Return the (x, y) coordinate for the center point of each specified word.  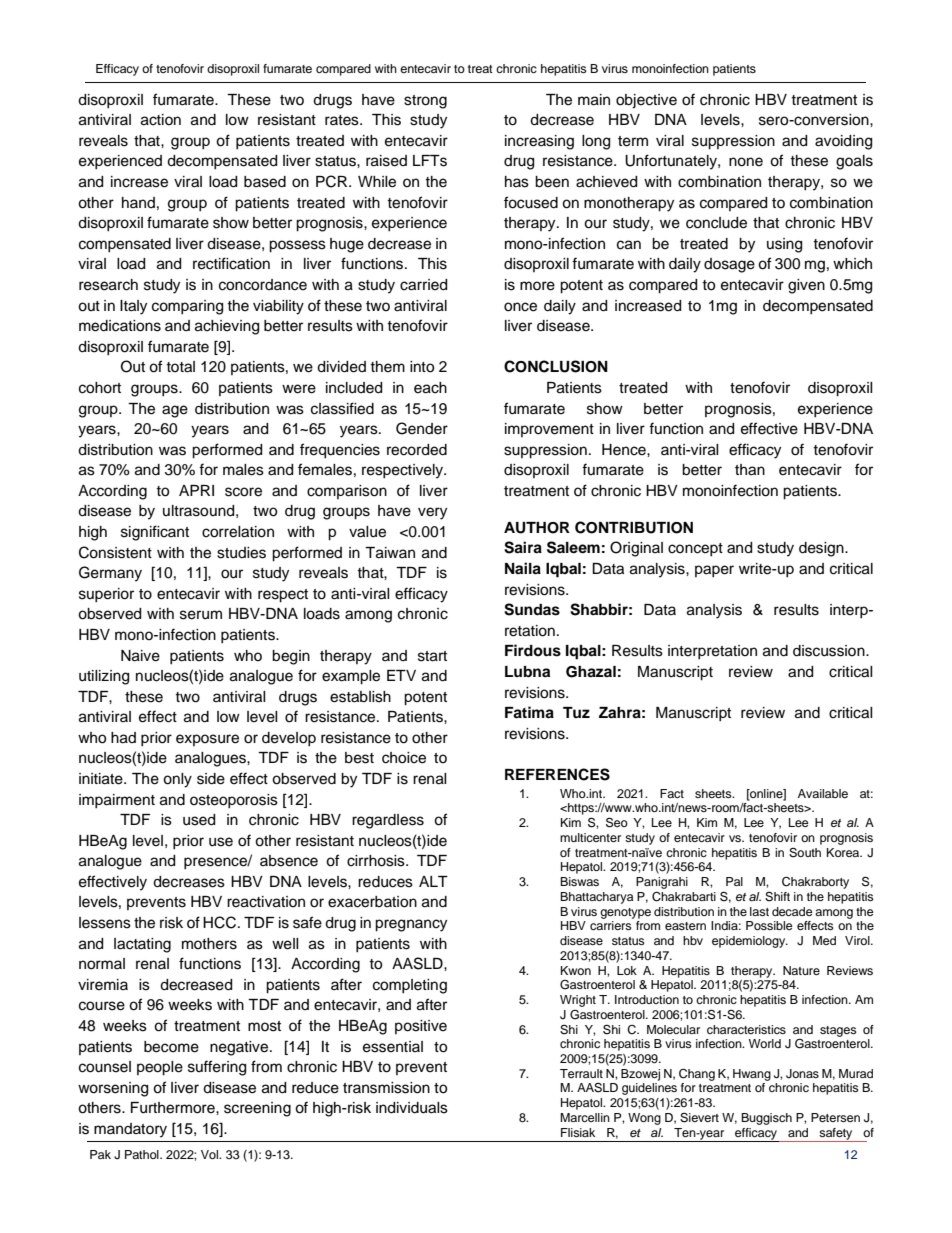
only (177, 780)
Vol (211, 1154)
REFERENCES (557, 774)
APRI (196, 490)
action (161, 120)
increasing (539, 142)
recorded (417, 450)
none (746, 162)
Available (823, 793)
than (750, 470)
